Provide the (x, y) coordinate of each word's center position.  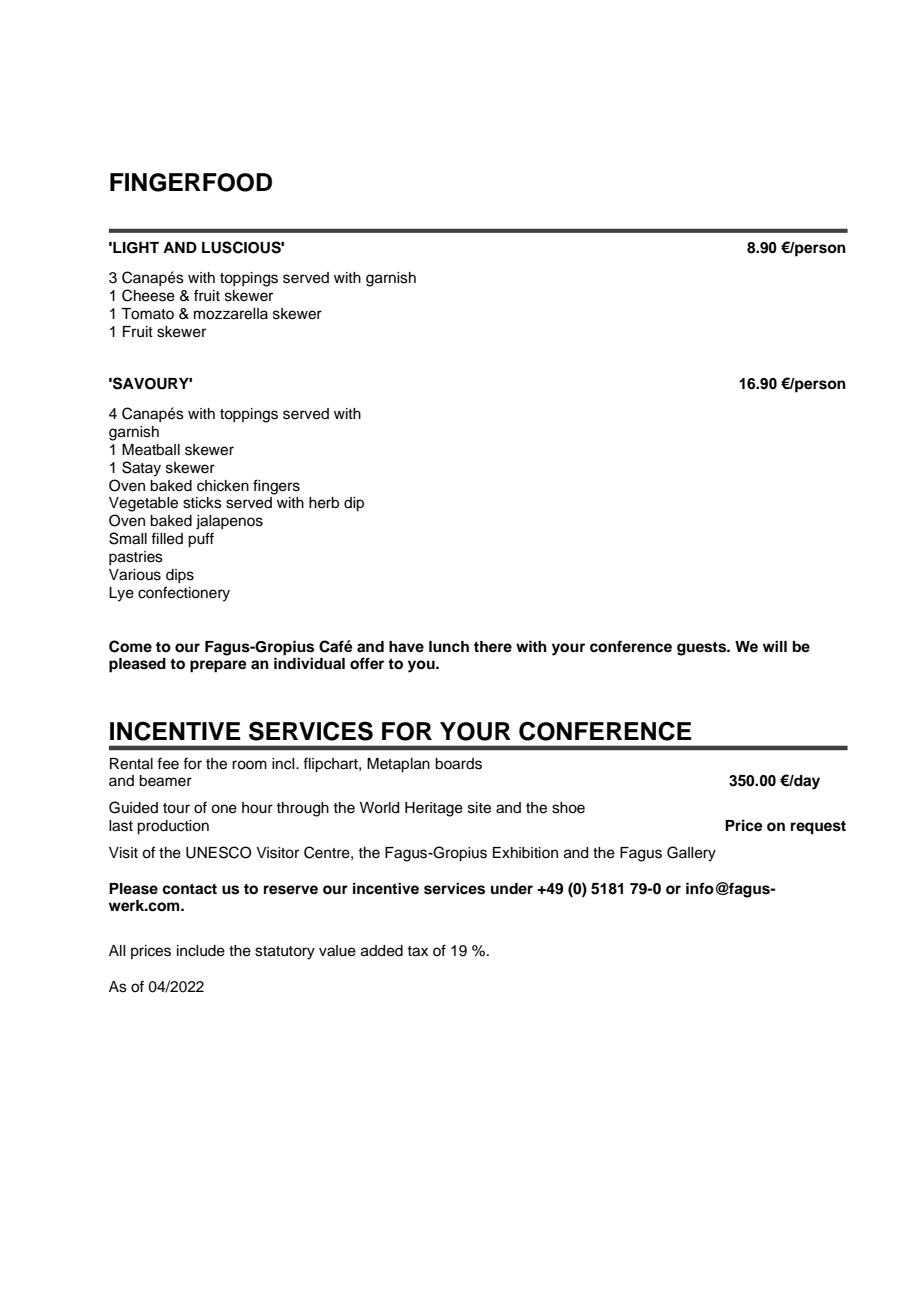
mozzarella (231, 314)
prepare (218, 666)
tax (417, 951)
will (775, 646)
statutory (285, 953)
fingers (276, 487)
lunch (449, 646)
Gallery (691, 854)
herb (324, 503)
